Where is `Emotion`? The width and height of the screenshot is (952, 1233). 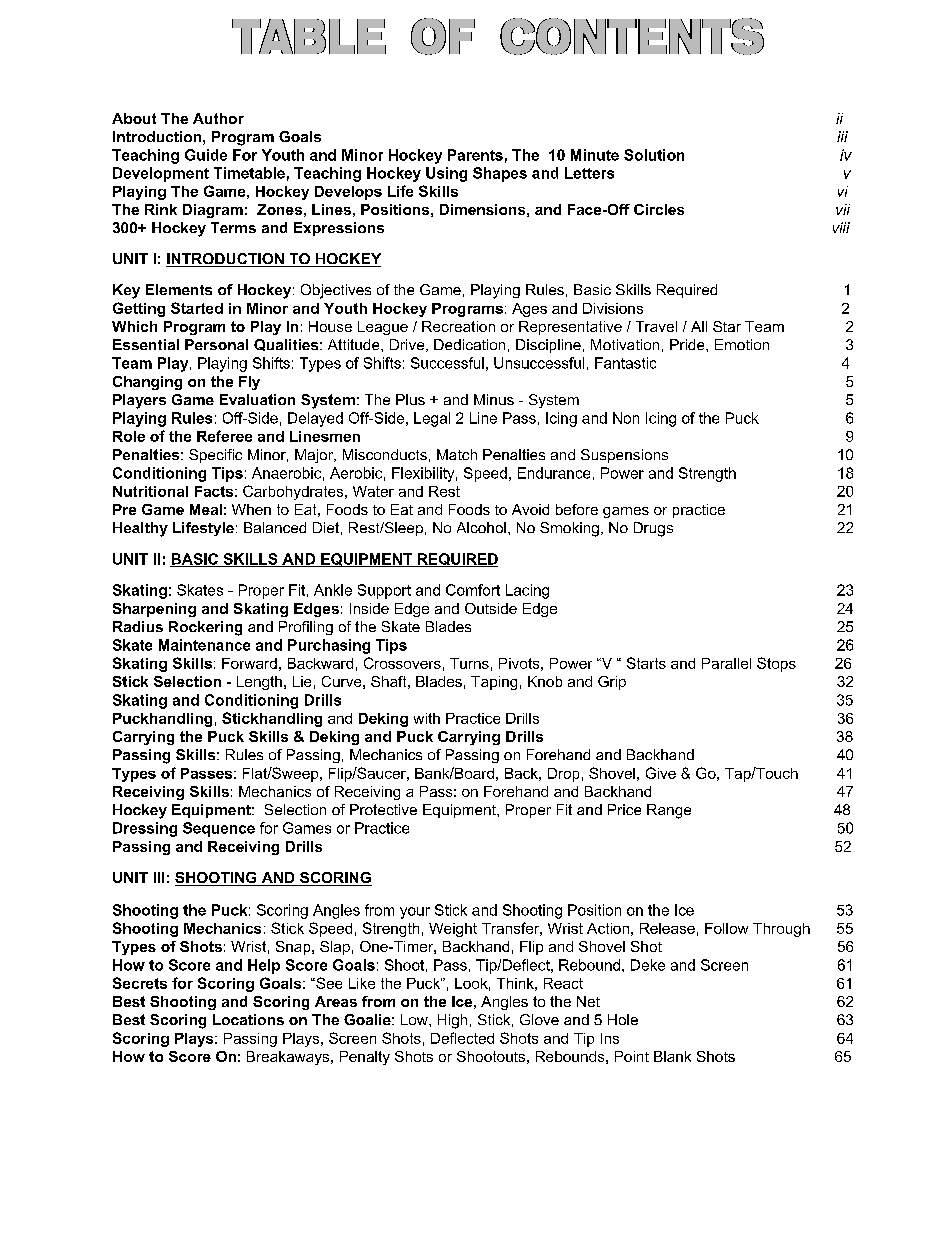 Emotion is located at coordinates (742, 344).
